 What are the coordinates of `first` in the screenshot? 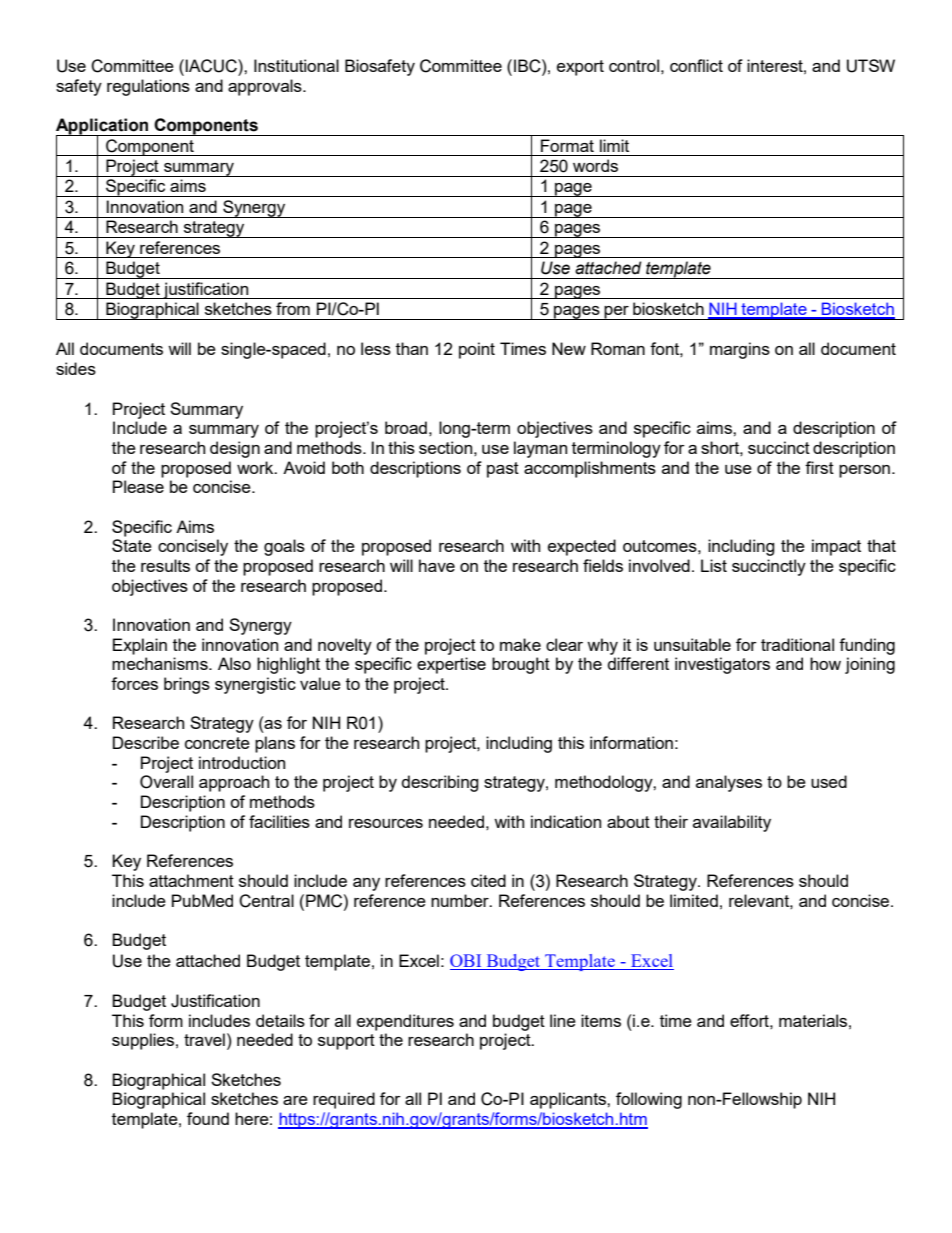 It's located at (819, 467).
